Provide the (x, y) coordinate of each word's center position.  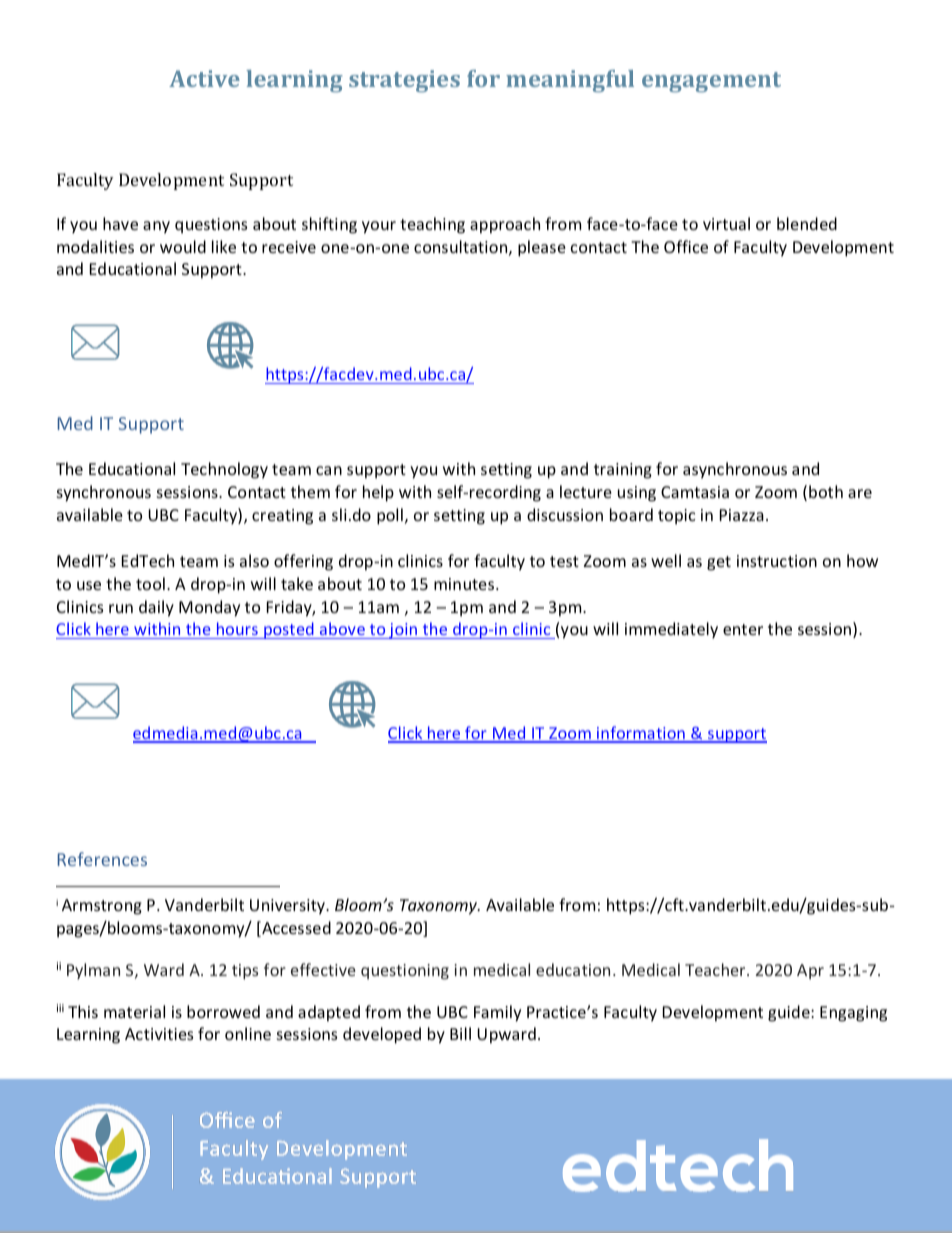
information (641, 734)
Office (686, 246)
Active (204, 78)
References (102, 859)
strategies (404, 81)
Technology (224, 470)
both (826, 491)
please (542, 248)
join (403, 631)
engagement (711, 82)
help (378, 493)
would (183, 246)
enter (743, 629)
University (288, 907)
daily (156, 608)
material (134, 1011)
